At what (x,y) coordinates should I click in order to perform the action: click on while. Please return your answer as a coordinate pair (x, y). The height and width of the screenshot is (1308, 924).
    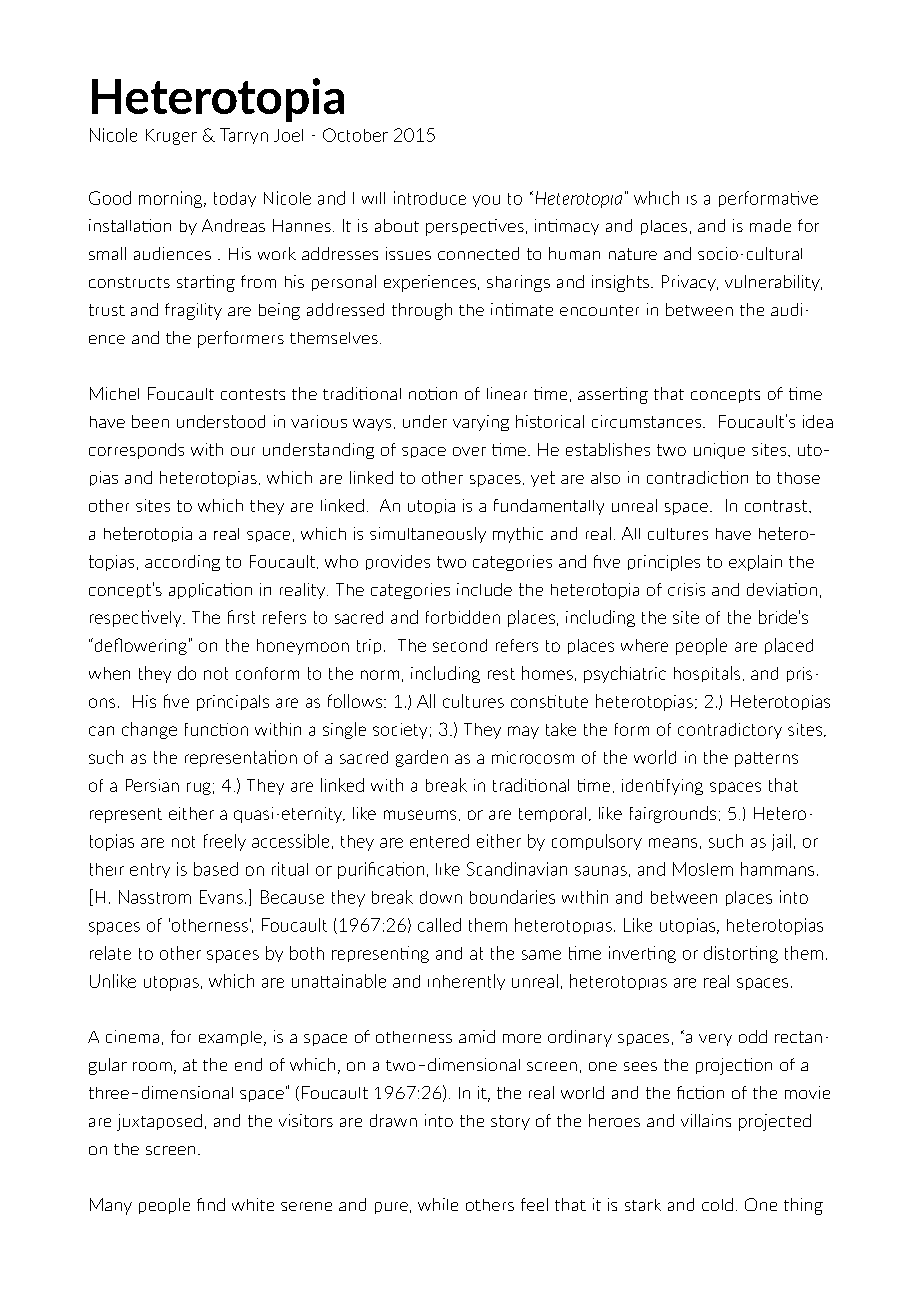
    Looking at the image, I should click on (438, 1204).
